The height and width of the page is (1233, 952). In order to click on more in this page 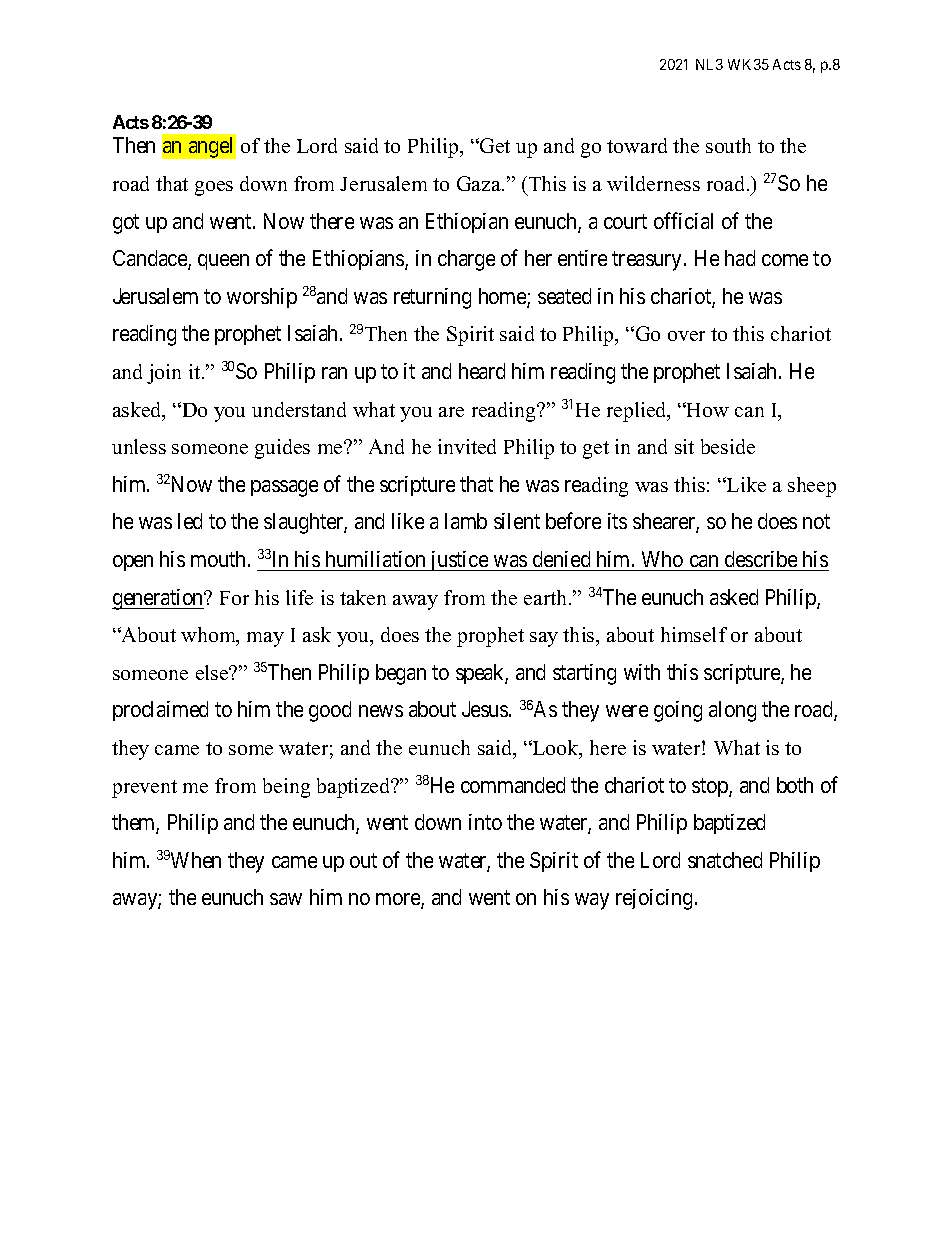, I will do `click(399, 901)`.
